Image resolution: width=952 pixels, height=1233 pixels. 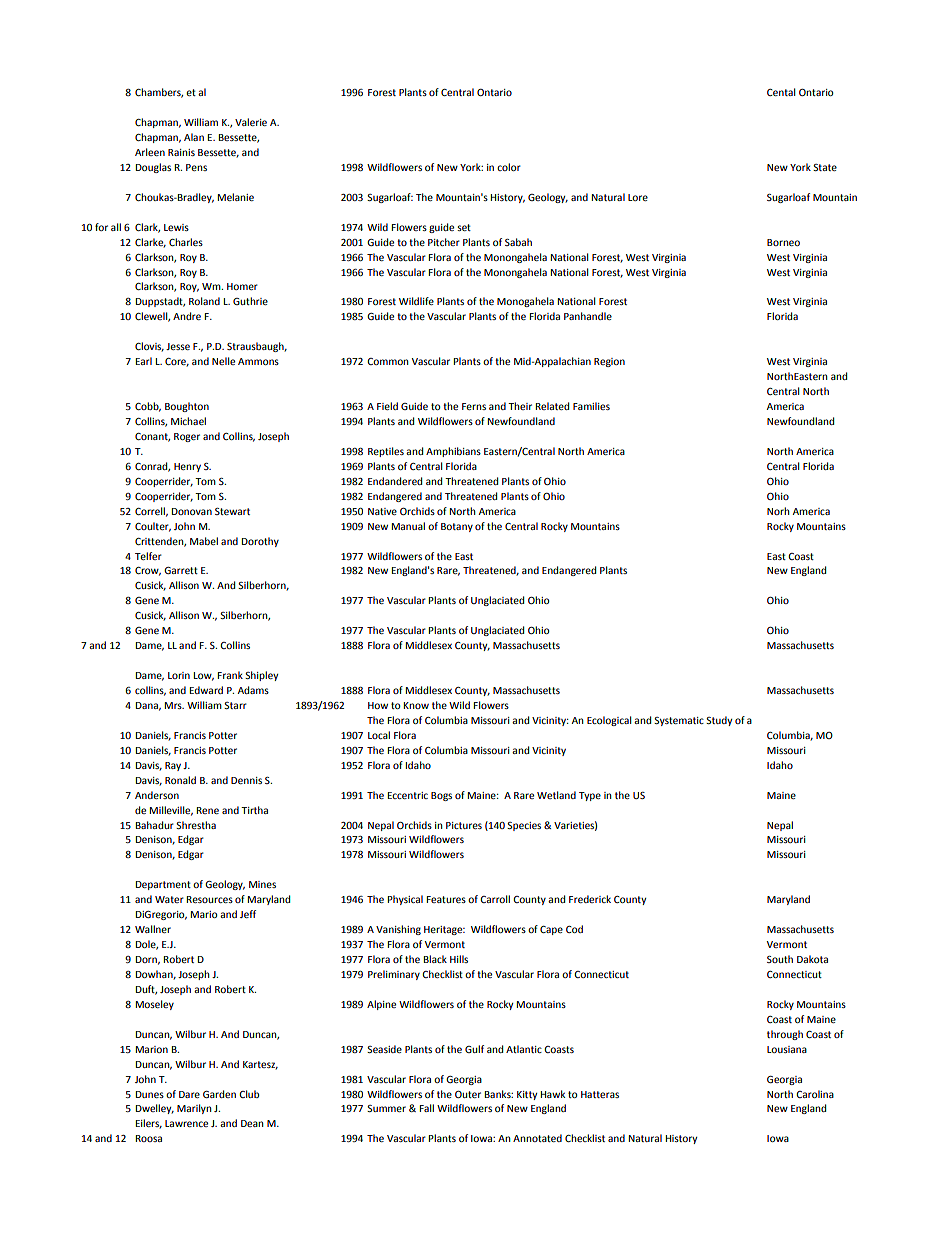 I want to click on Valerie, so click(x=251, y=122).
